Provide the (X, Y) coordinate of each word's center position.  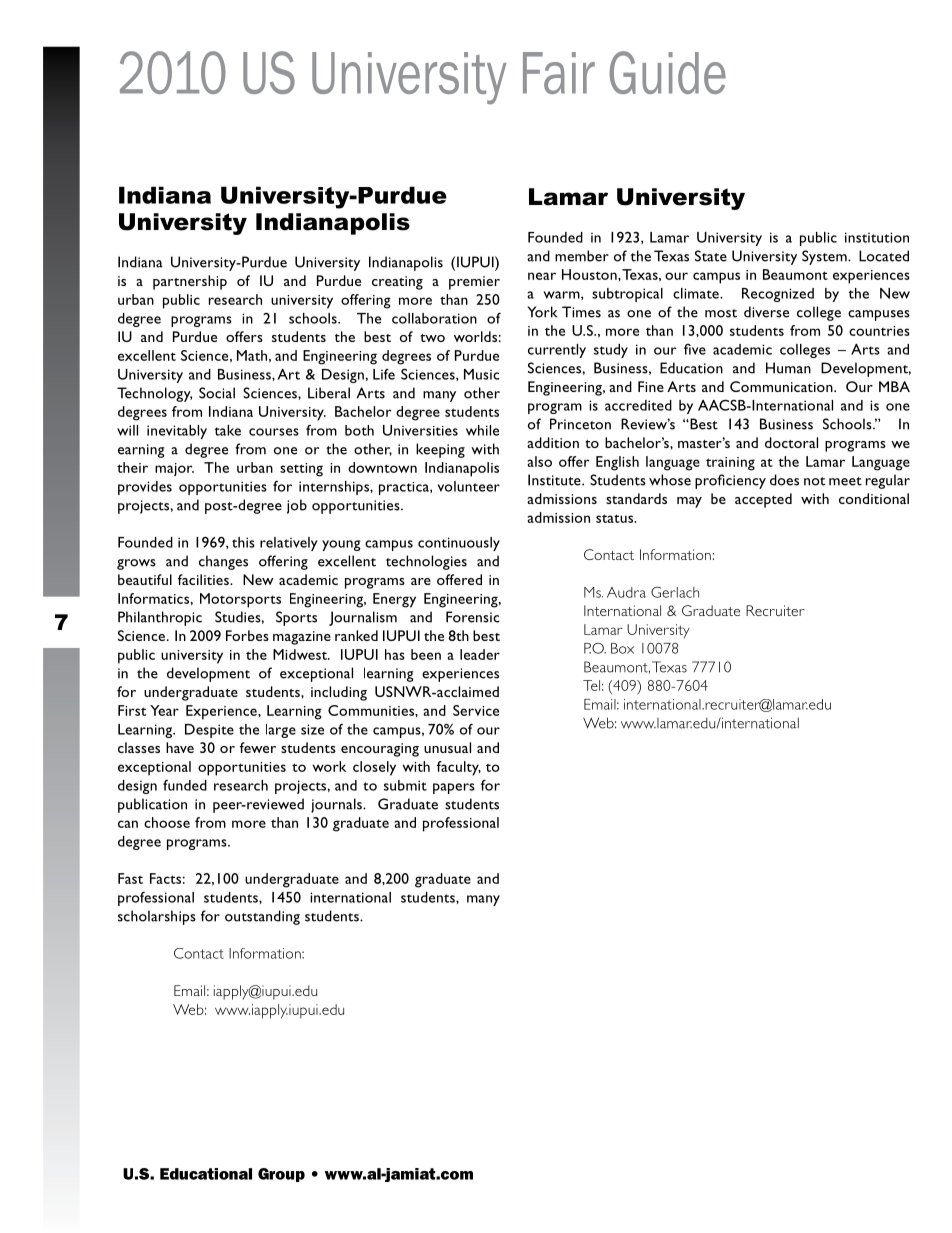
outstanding (262, 917)
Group (281, 1175)
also (539, 461)
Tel (591, 685)
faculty (459, 768)
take (227, 430)
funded (185, 785)
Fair (559, 73)
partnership (190, 282)
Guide (667, 72)
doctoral (791, 442)
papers (454, 788)
